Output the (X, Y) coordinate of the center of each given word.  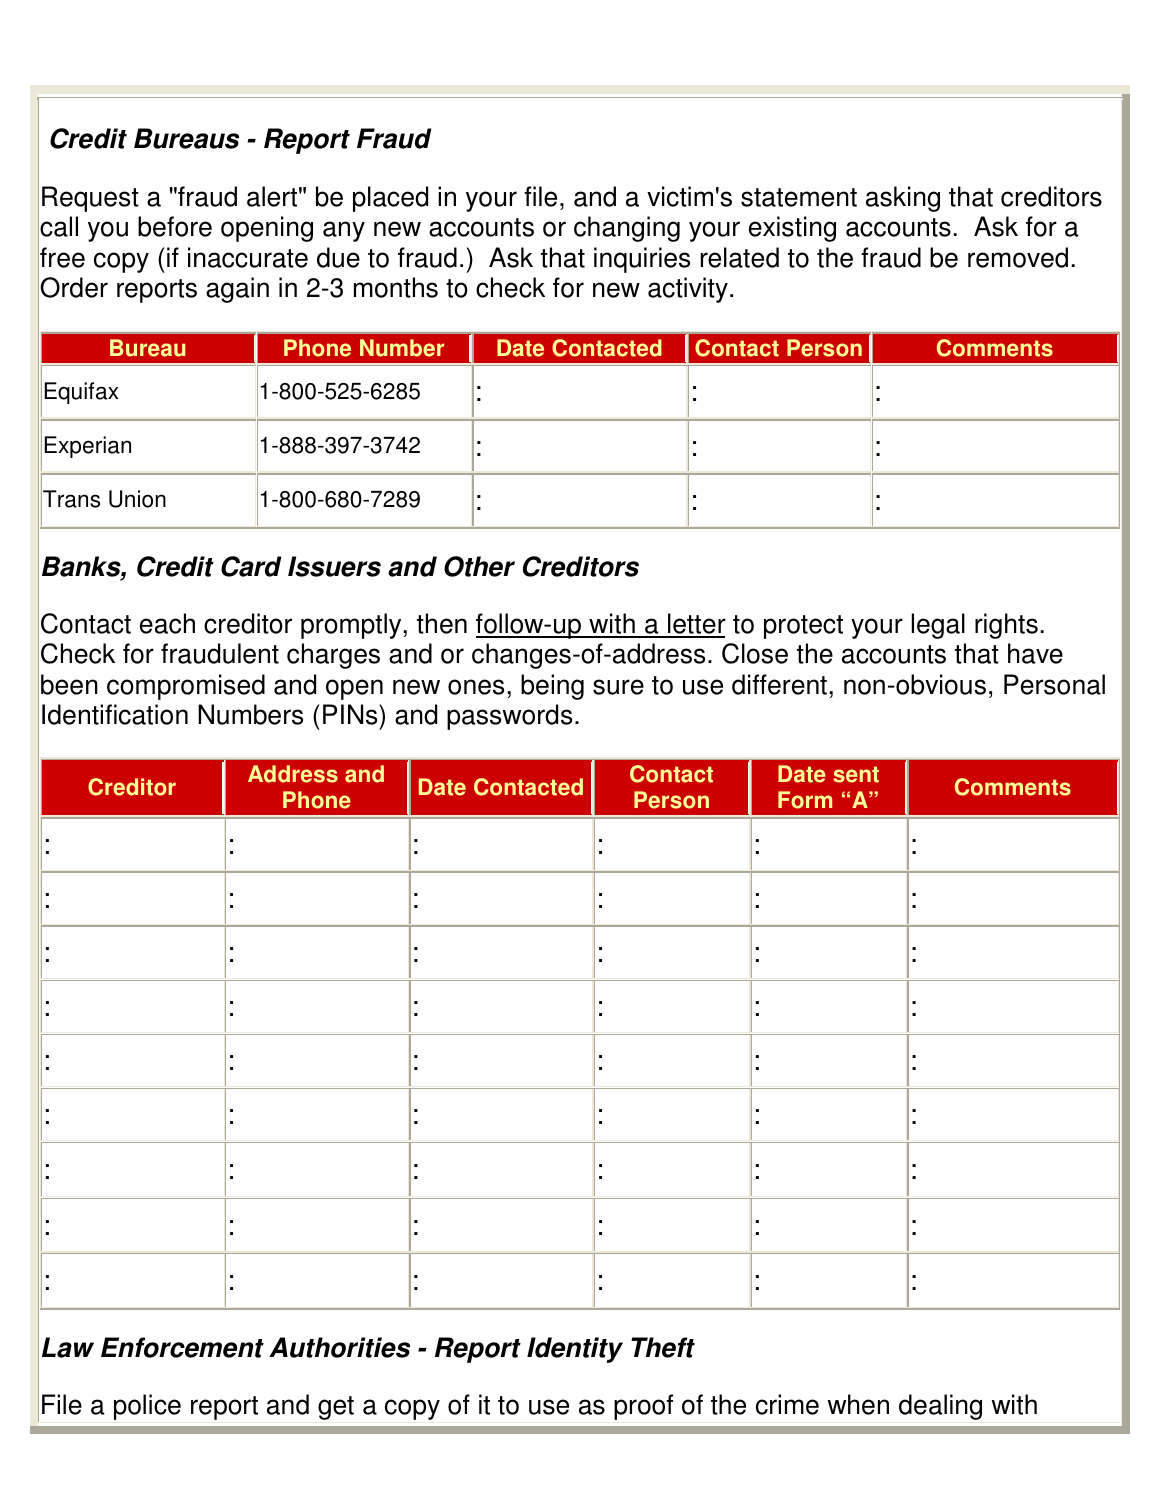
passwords (509, 717)
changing (627, 229)
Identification (115, 714)
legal (938, 626)
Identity (575, 1350)
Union (137, 499)
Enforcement (182, 1347)
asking (903, 199)
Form (805, 800)
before (175, 226)
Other (479, 566)
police (147, 1407)
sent (856, 774)
